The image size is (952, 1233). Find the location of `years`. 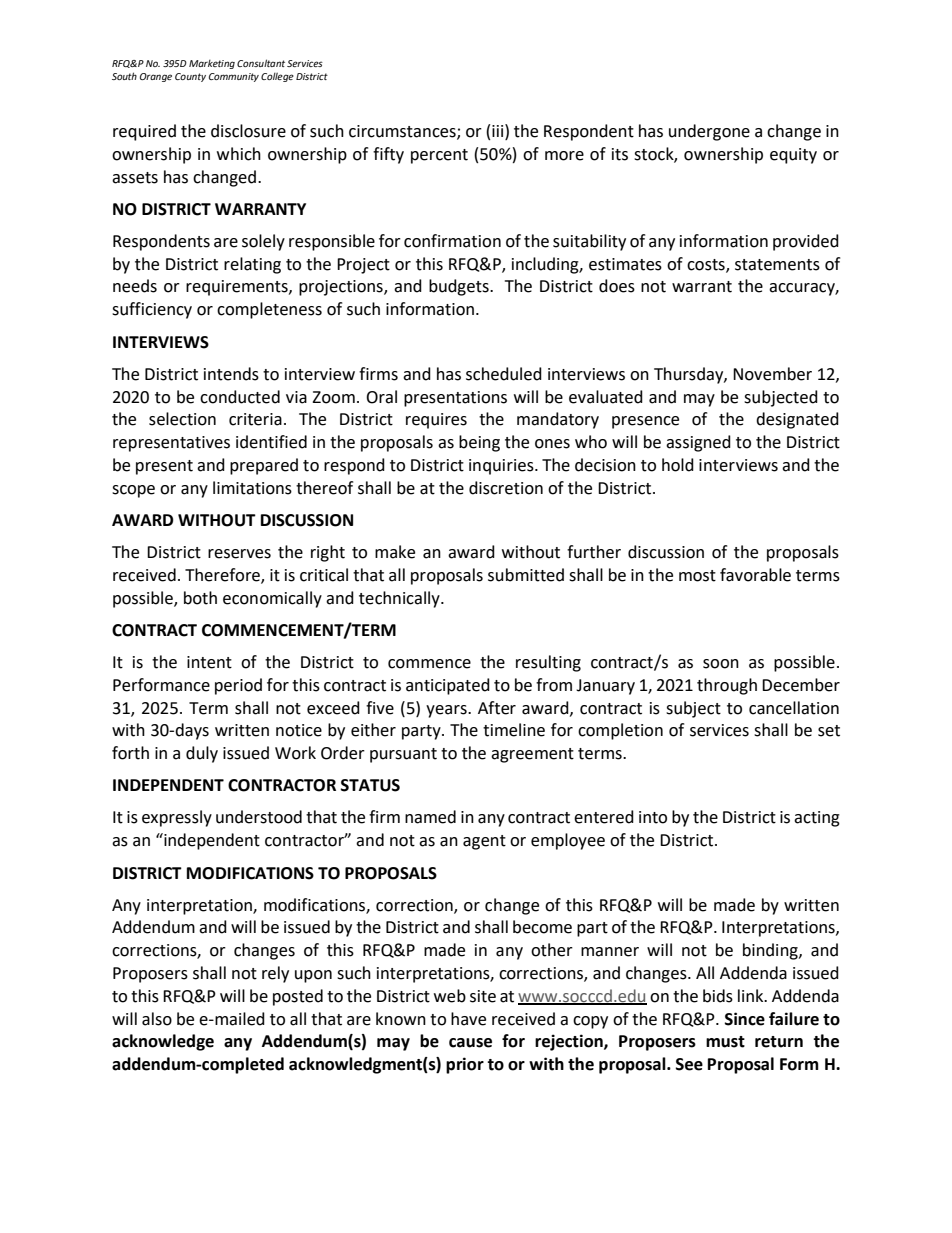

years is located at coordinates (447, 711).
